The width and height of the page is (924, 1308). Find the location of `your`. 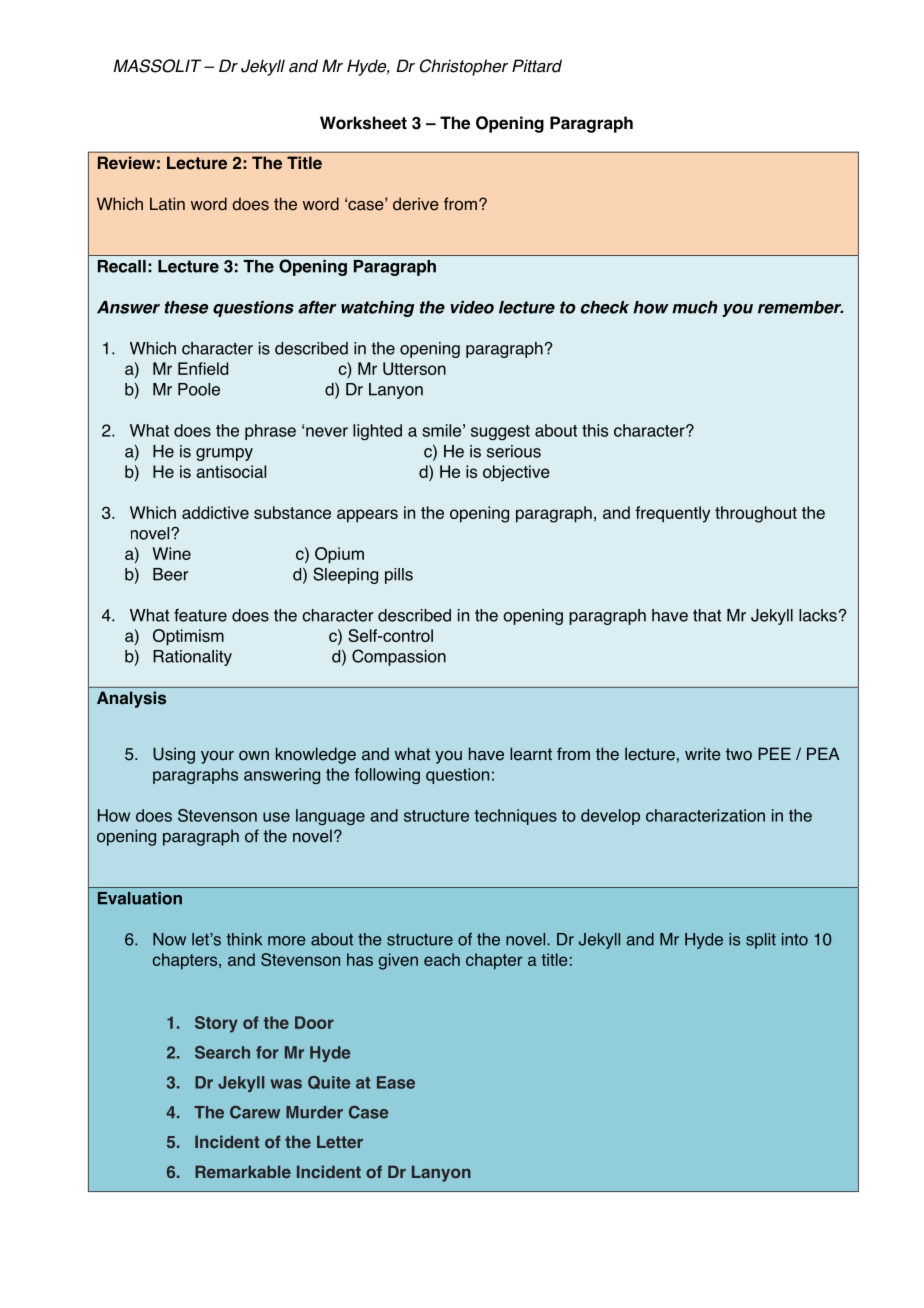

your is located at coordinates (217, 757).
